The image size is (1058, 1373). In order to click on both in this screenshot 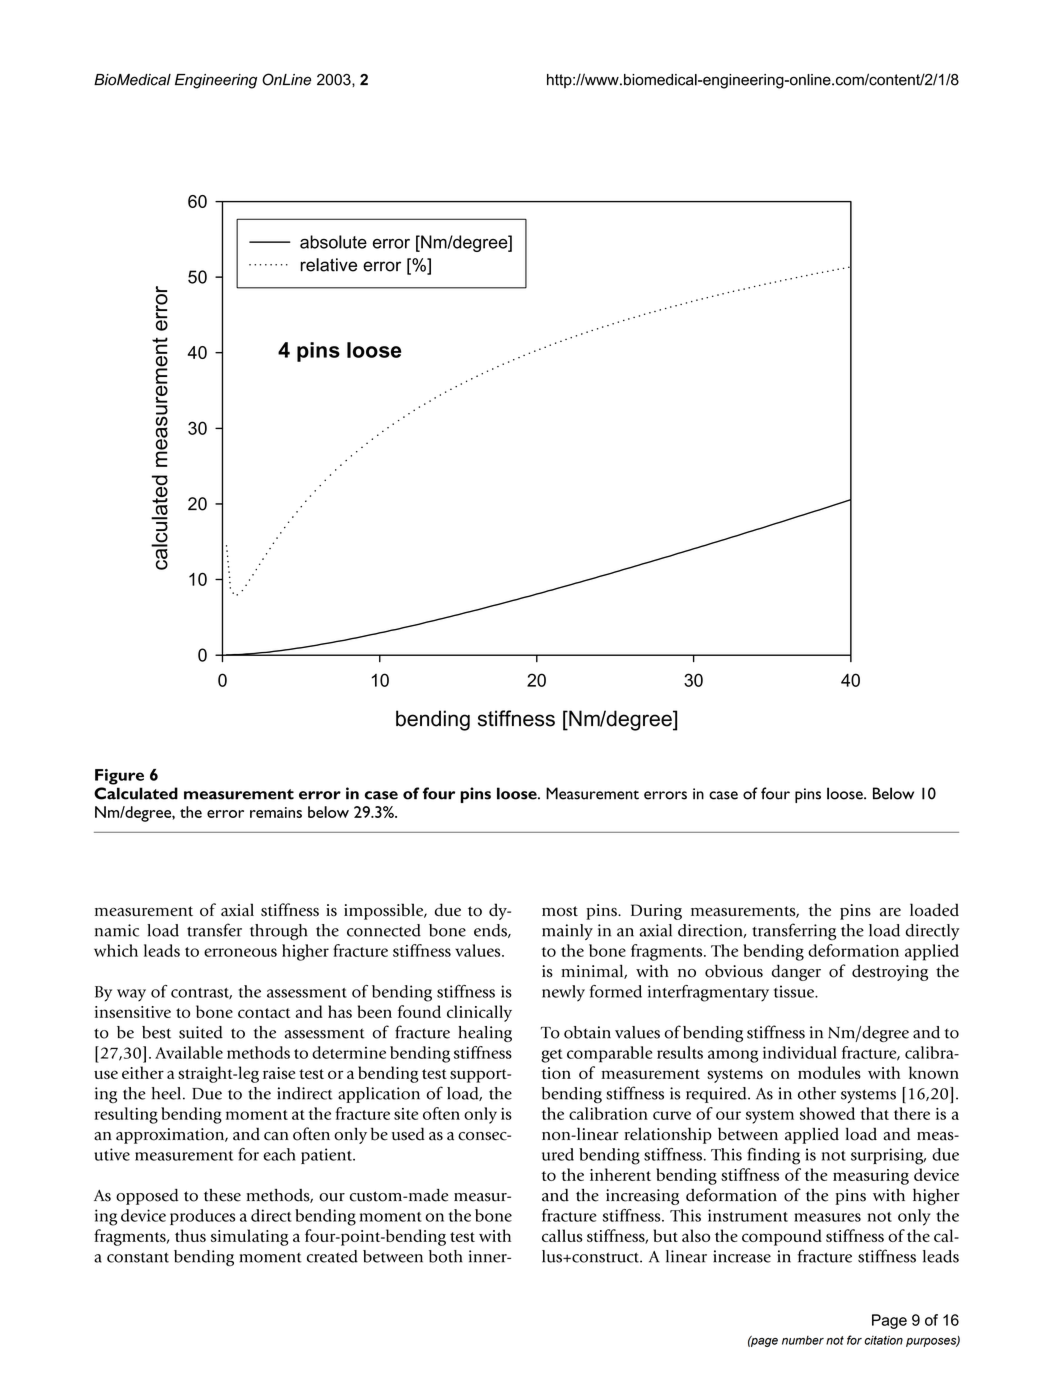, I will do `click(446, 1256)`.
